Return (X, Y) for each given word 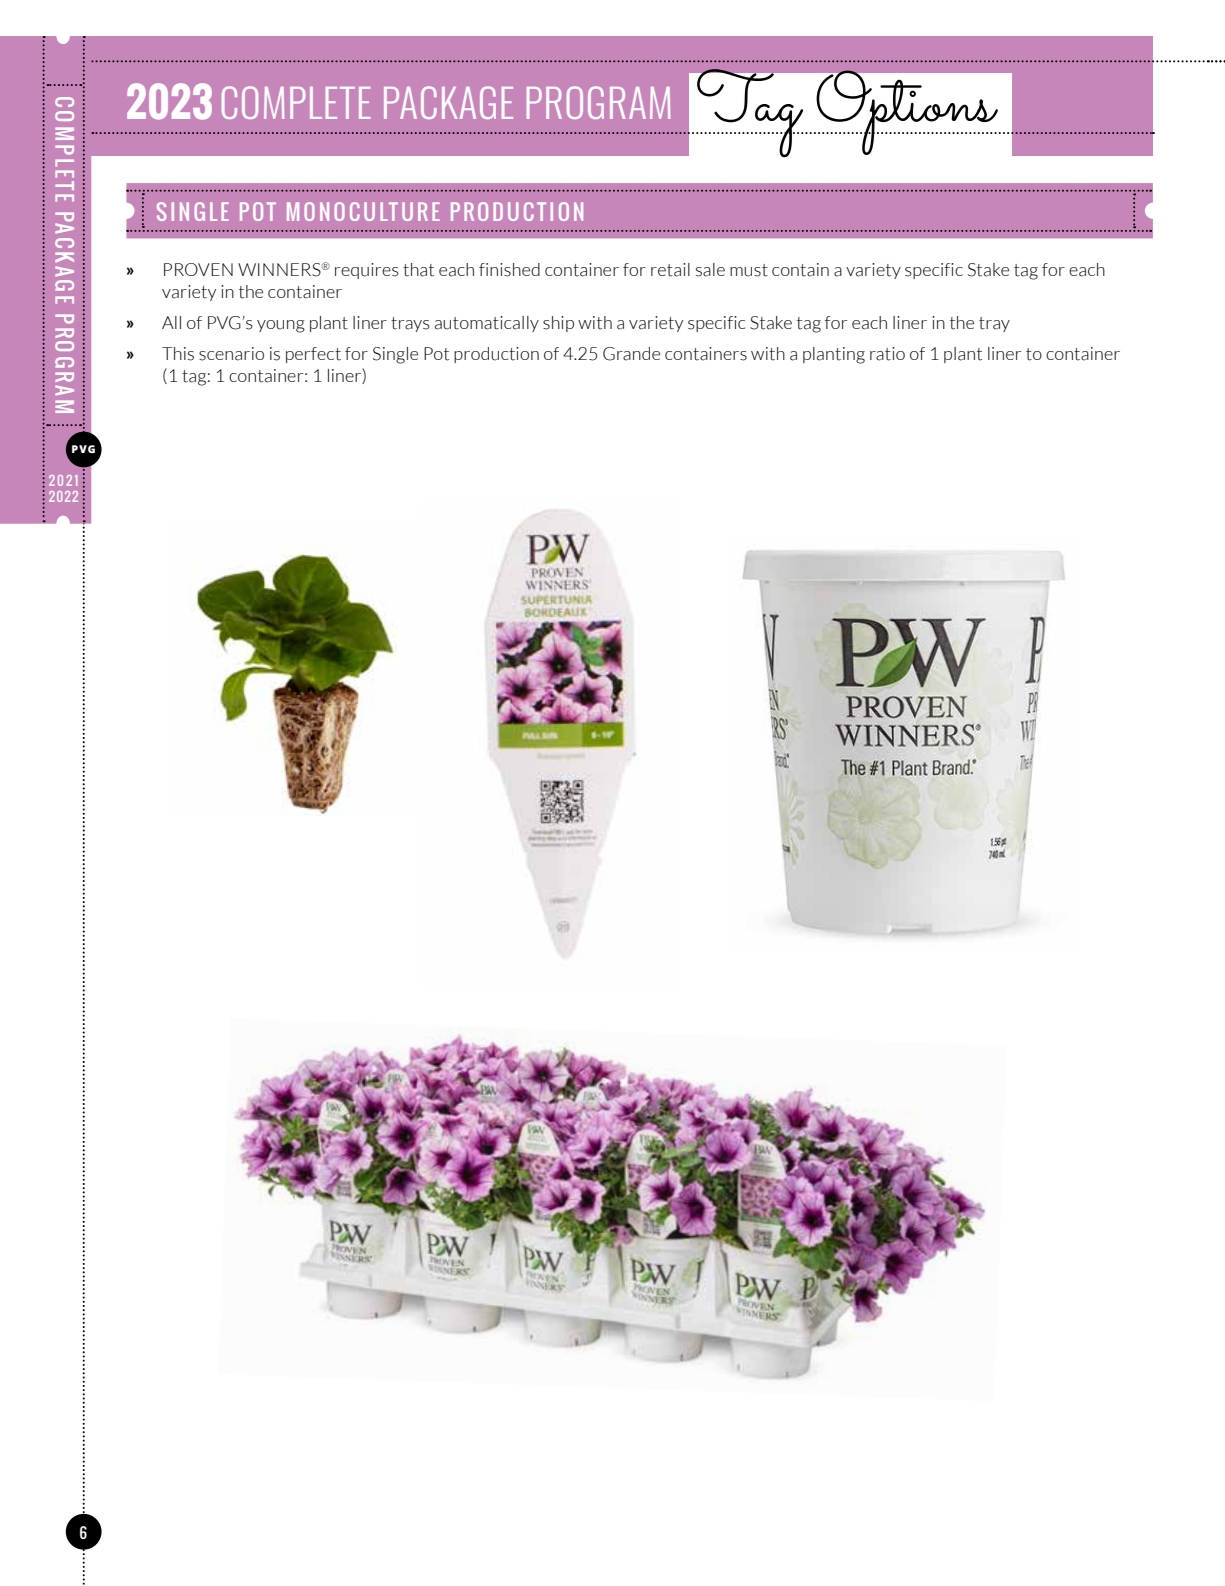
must (749, 270)
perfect (313, 355)
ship (558, 324)
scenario (231, 354)
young (281, 326)
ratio (887, 354)
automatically (487, 324)
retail (670, 270)
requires (367, 271)
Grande (631, 354)
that (418, 270)
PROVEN (198, 269)
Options (907, 112)
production (496, 355)
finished (509, 270)
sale (710, 270)
